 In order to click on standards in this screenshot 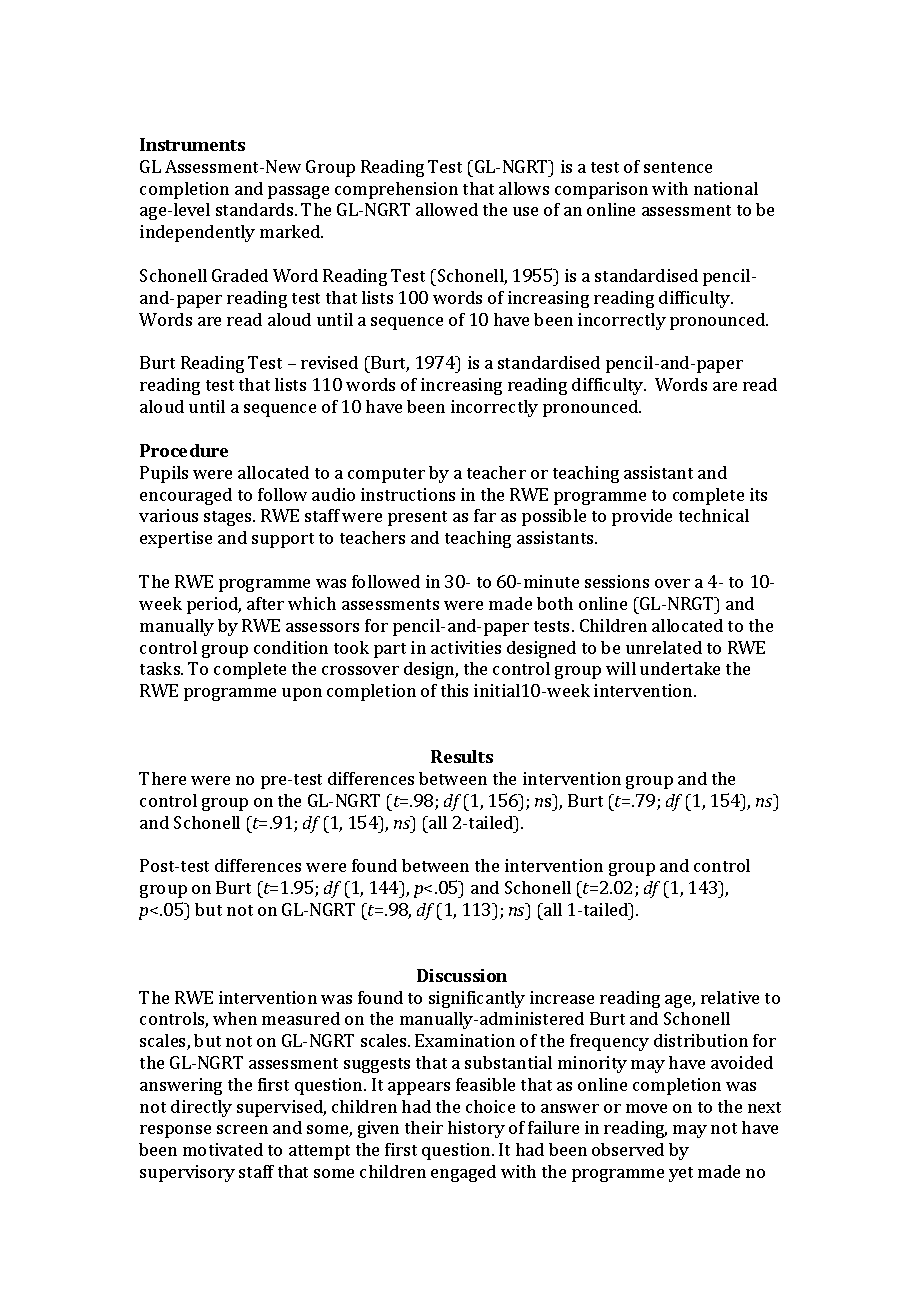, I will do `click(256, 209)`.
